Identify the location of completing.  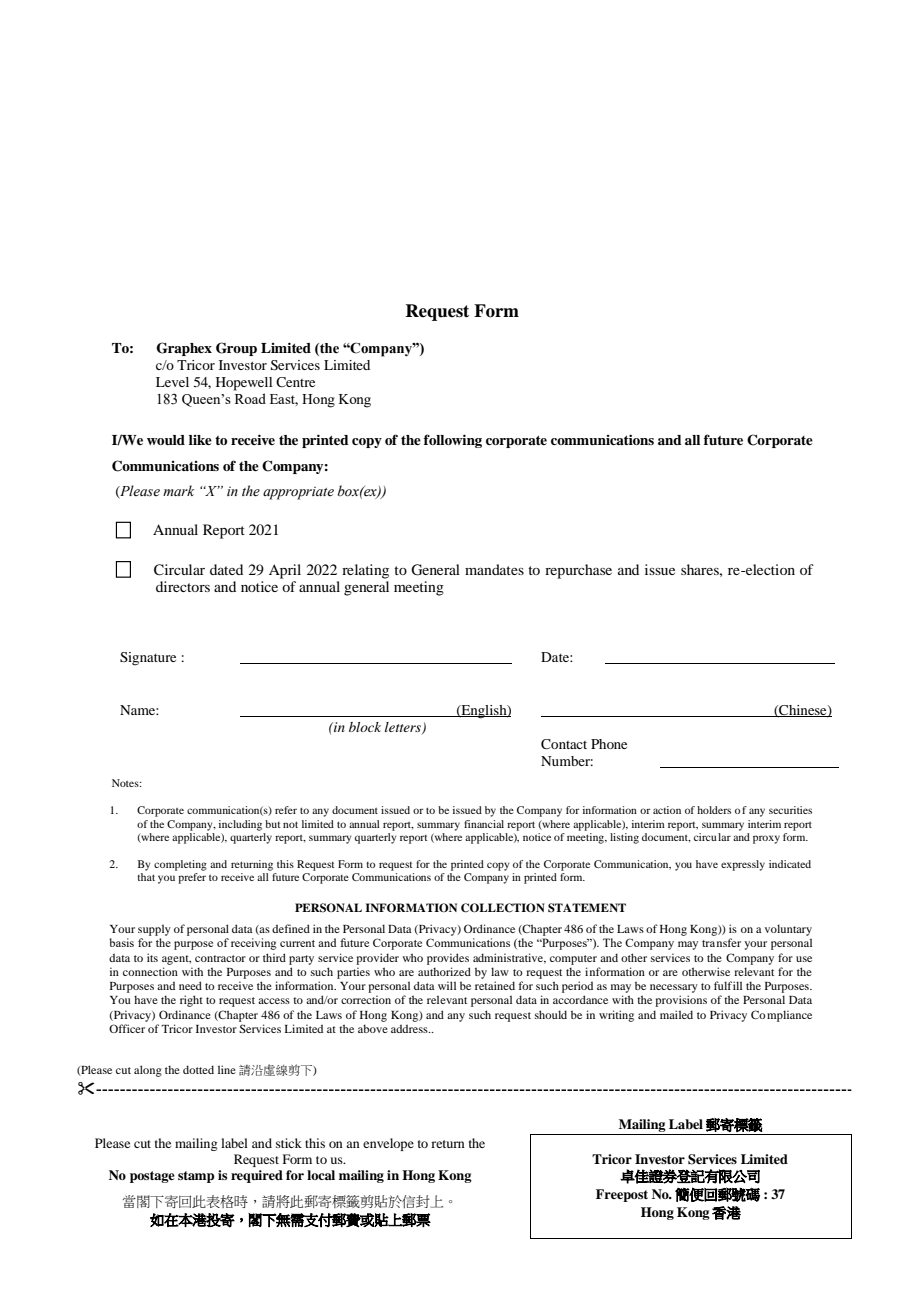
(180, 865).
